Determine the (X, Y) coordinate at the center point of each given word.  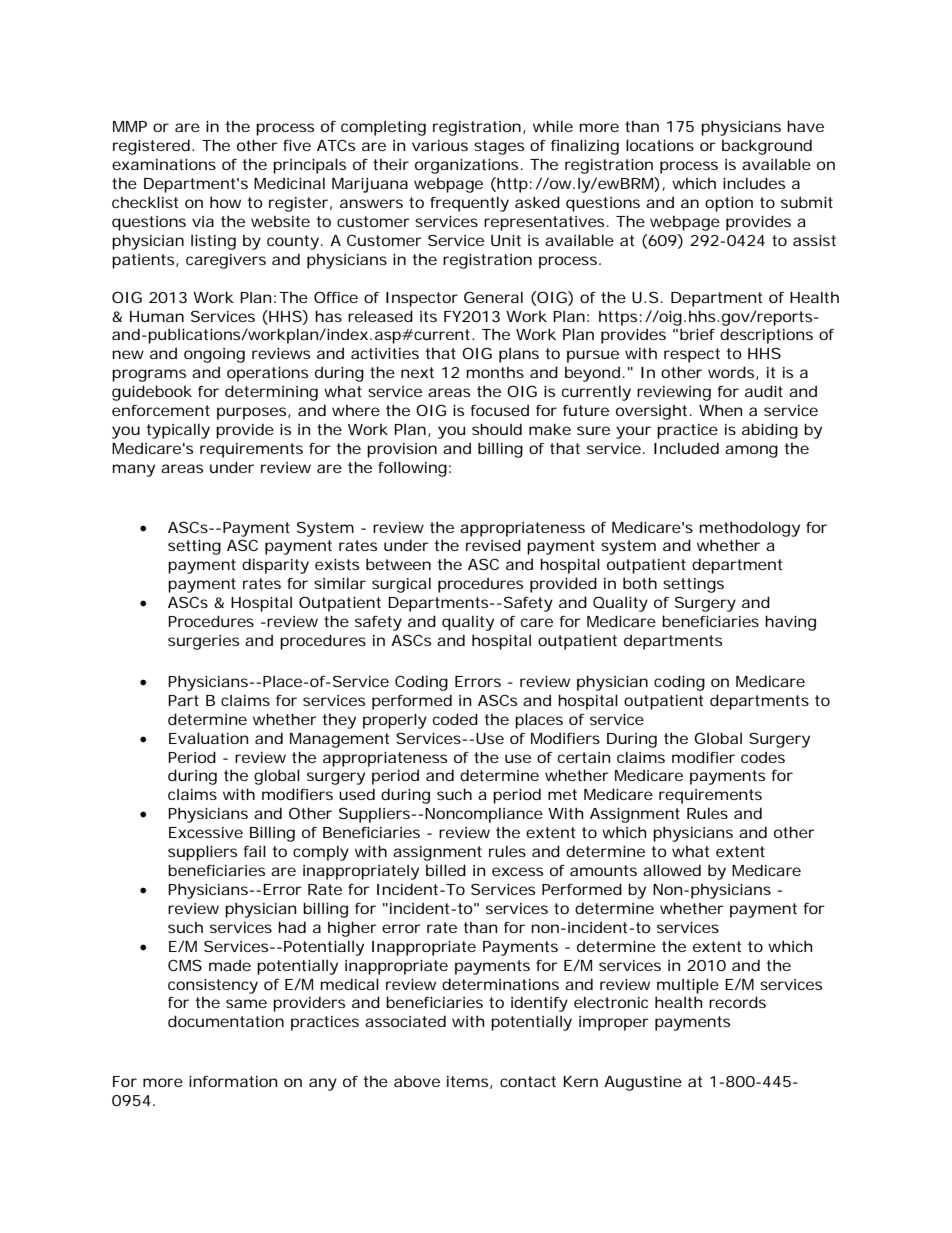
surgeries (203, 642)
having (790, 623)
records (737, 1002)
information (233, 1081)
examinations (164, 164)
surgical (401, 585)
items (469, 1082)
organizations (469, 166)
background (767, 147)
